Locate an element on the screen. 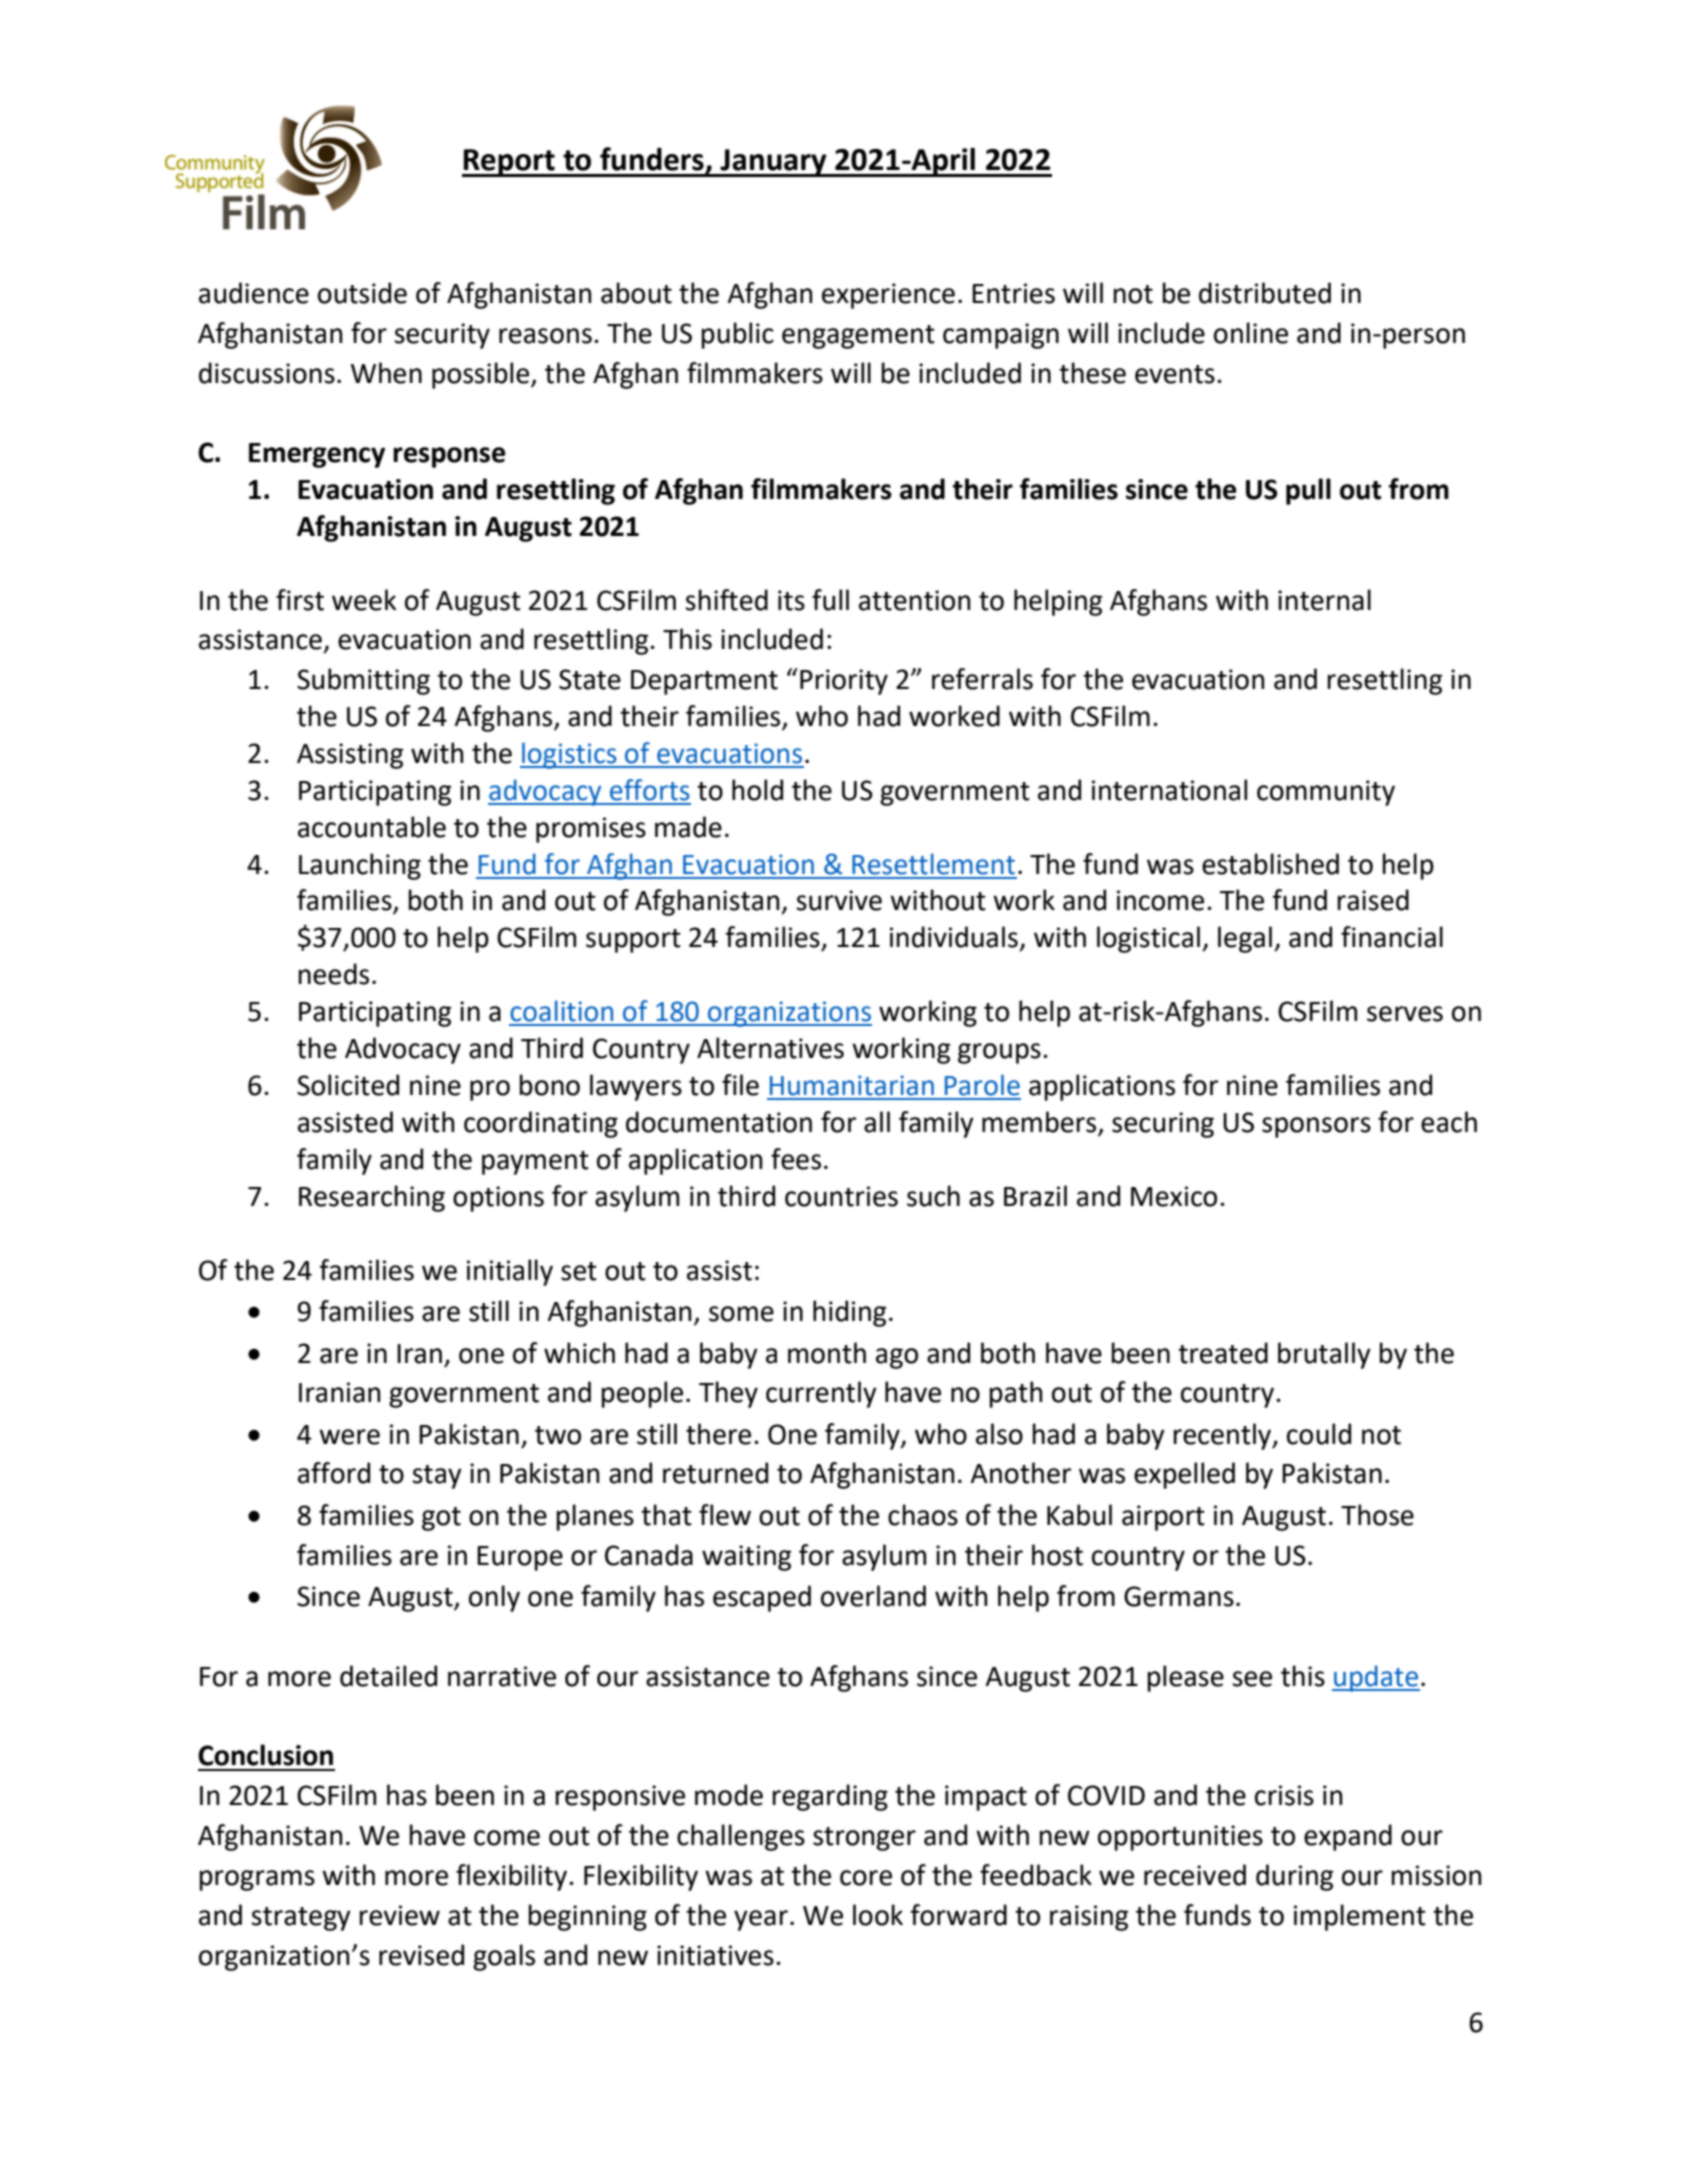  could is located at coordinates (1319, 1434).
